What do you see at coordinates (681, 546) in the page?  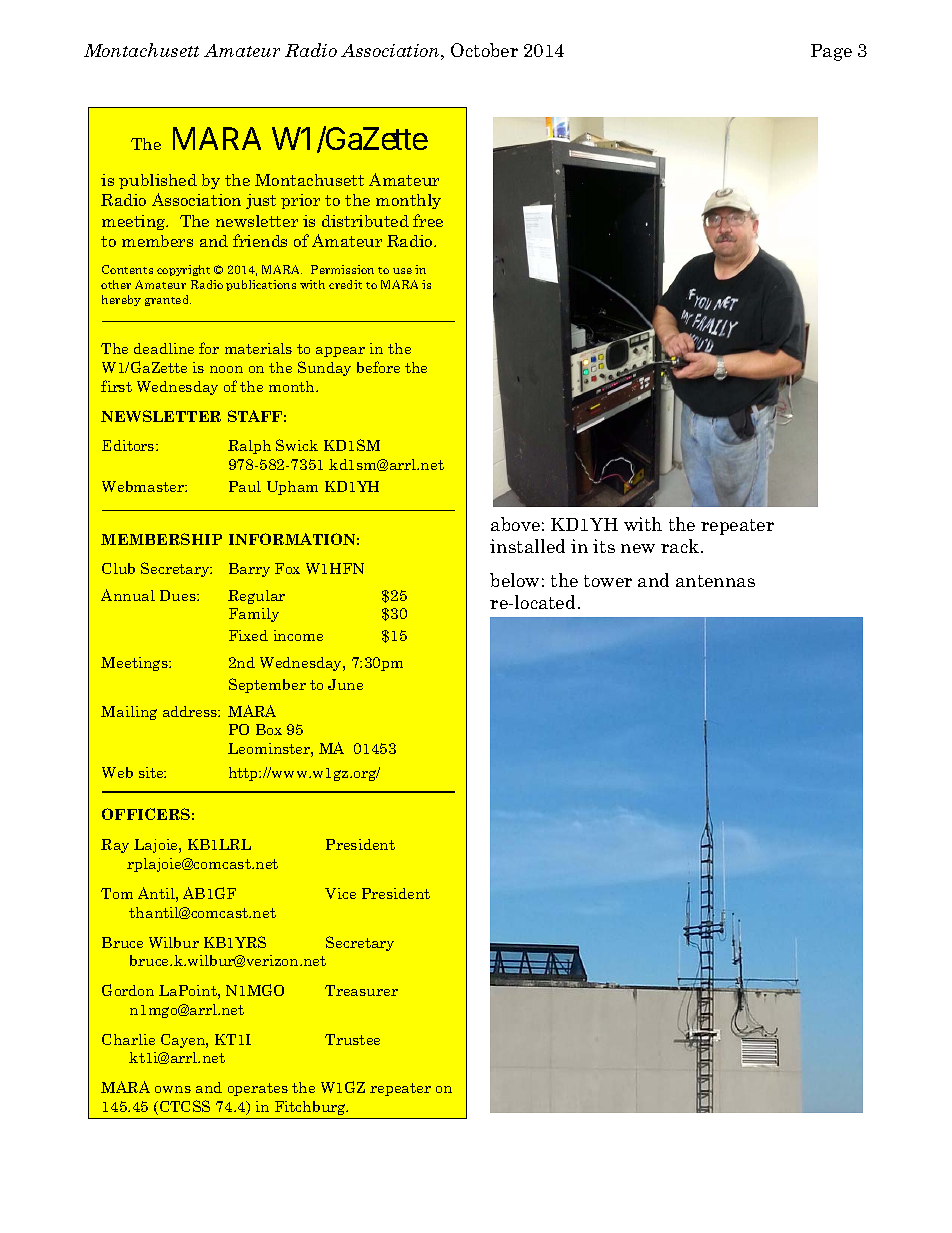 I see `rack` at bounding box center [681, 546].
